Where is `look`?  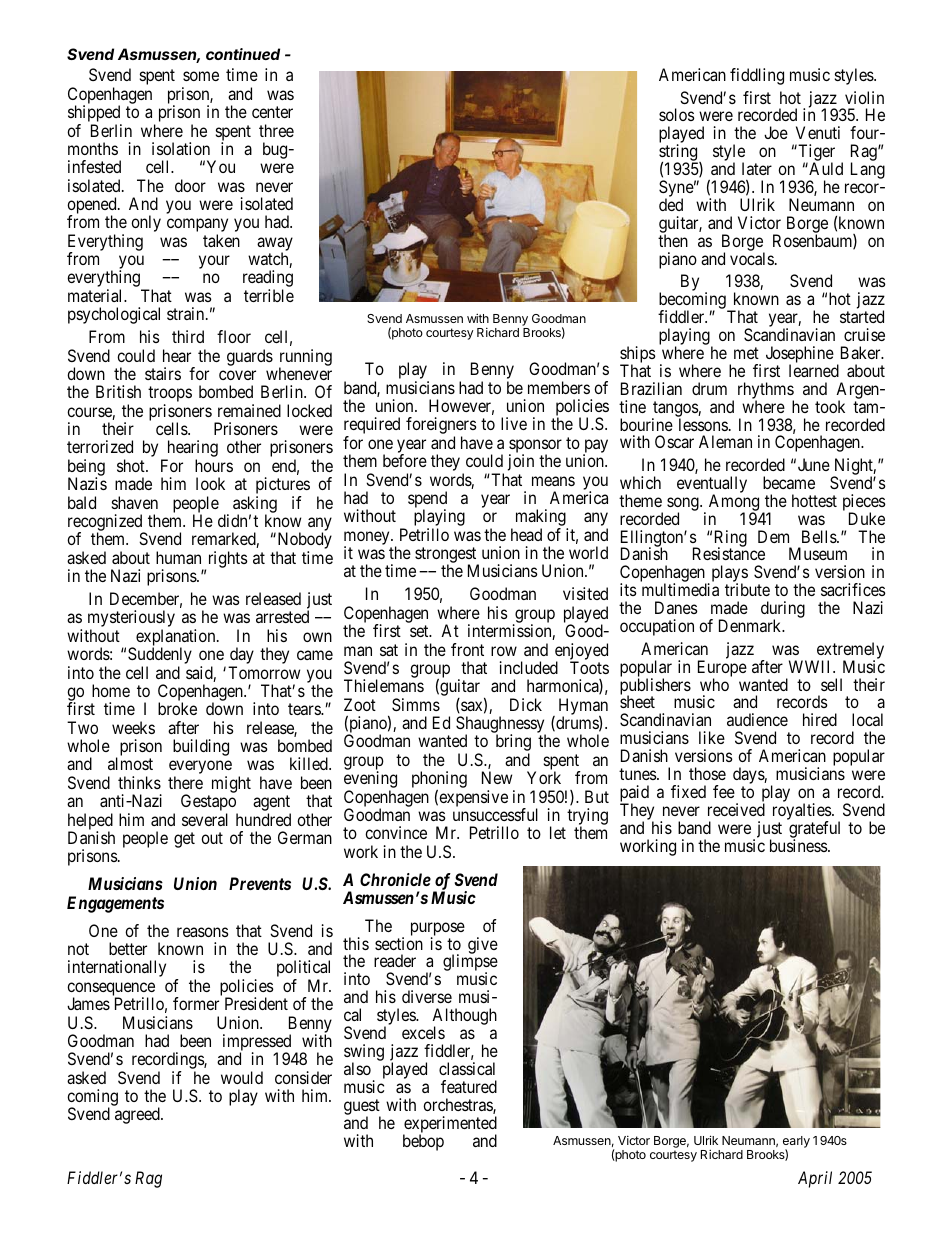 look is located at coordinates (210, 483).
